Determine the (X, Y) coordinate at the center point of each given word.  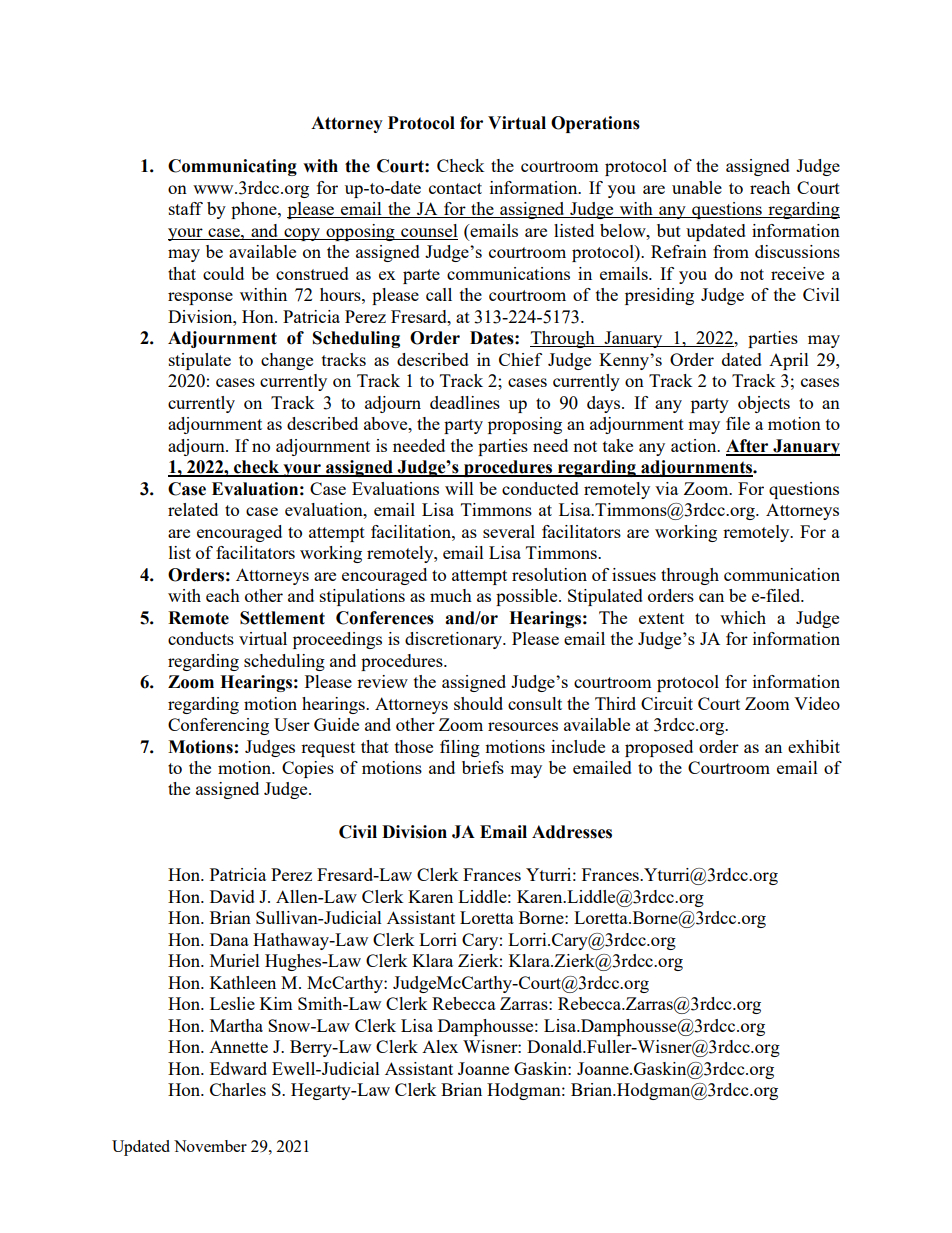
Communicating (232, 167)
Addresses (572, 832)
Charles (238, 1089)
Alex (440, 1046)
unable (697, 187)
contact (455, 188)
